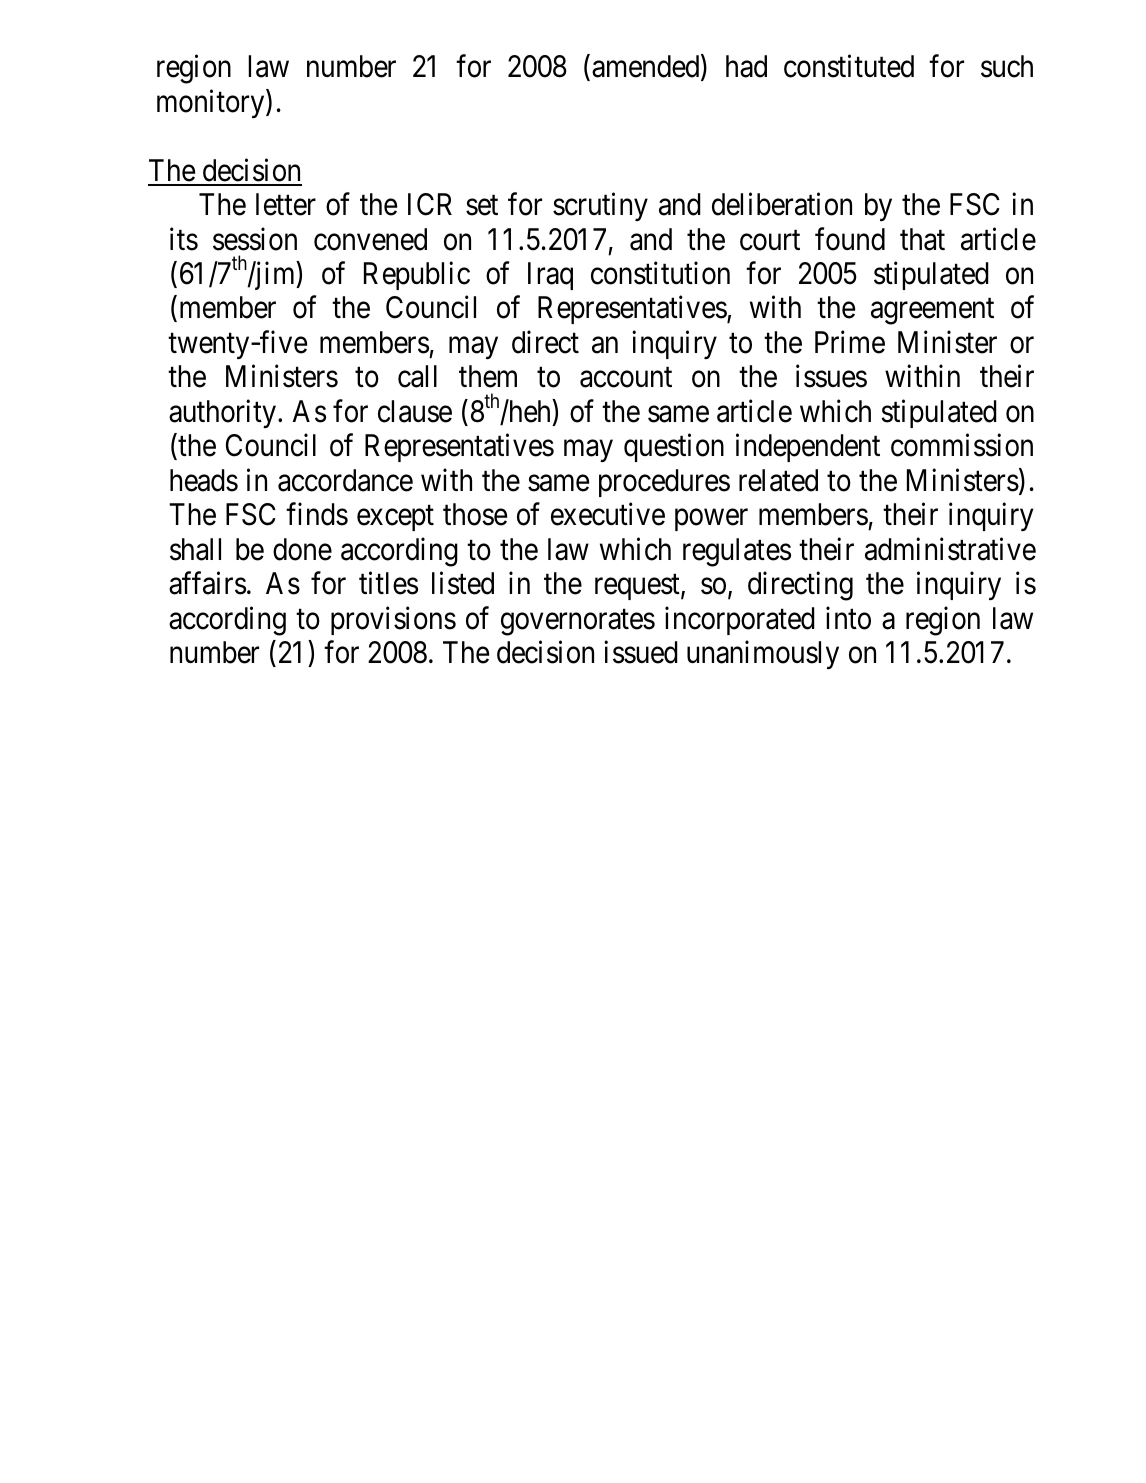  I want to click on issued, so click(641, 652).
